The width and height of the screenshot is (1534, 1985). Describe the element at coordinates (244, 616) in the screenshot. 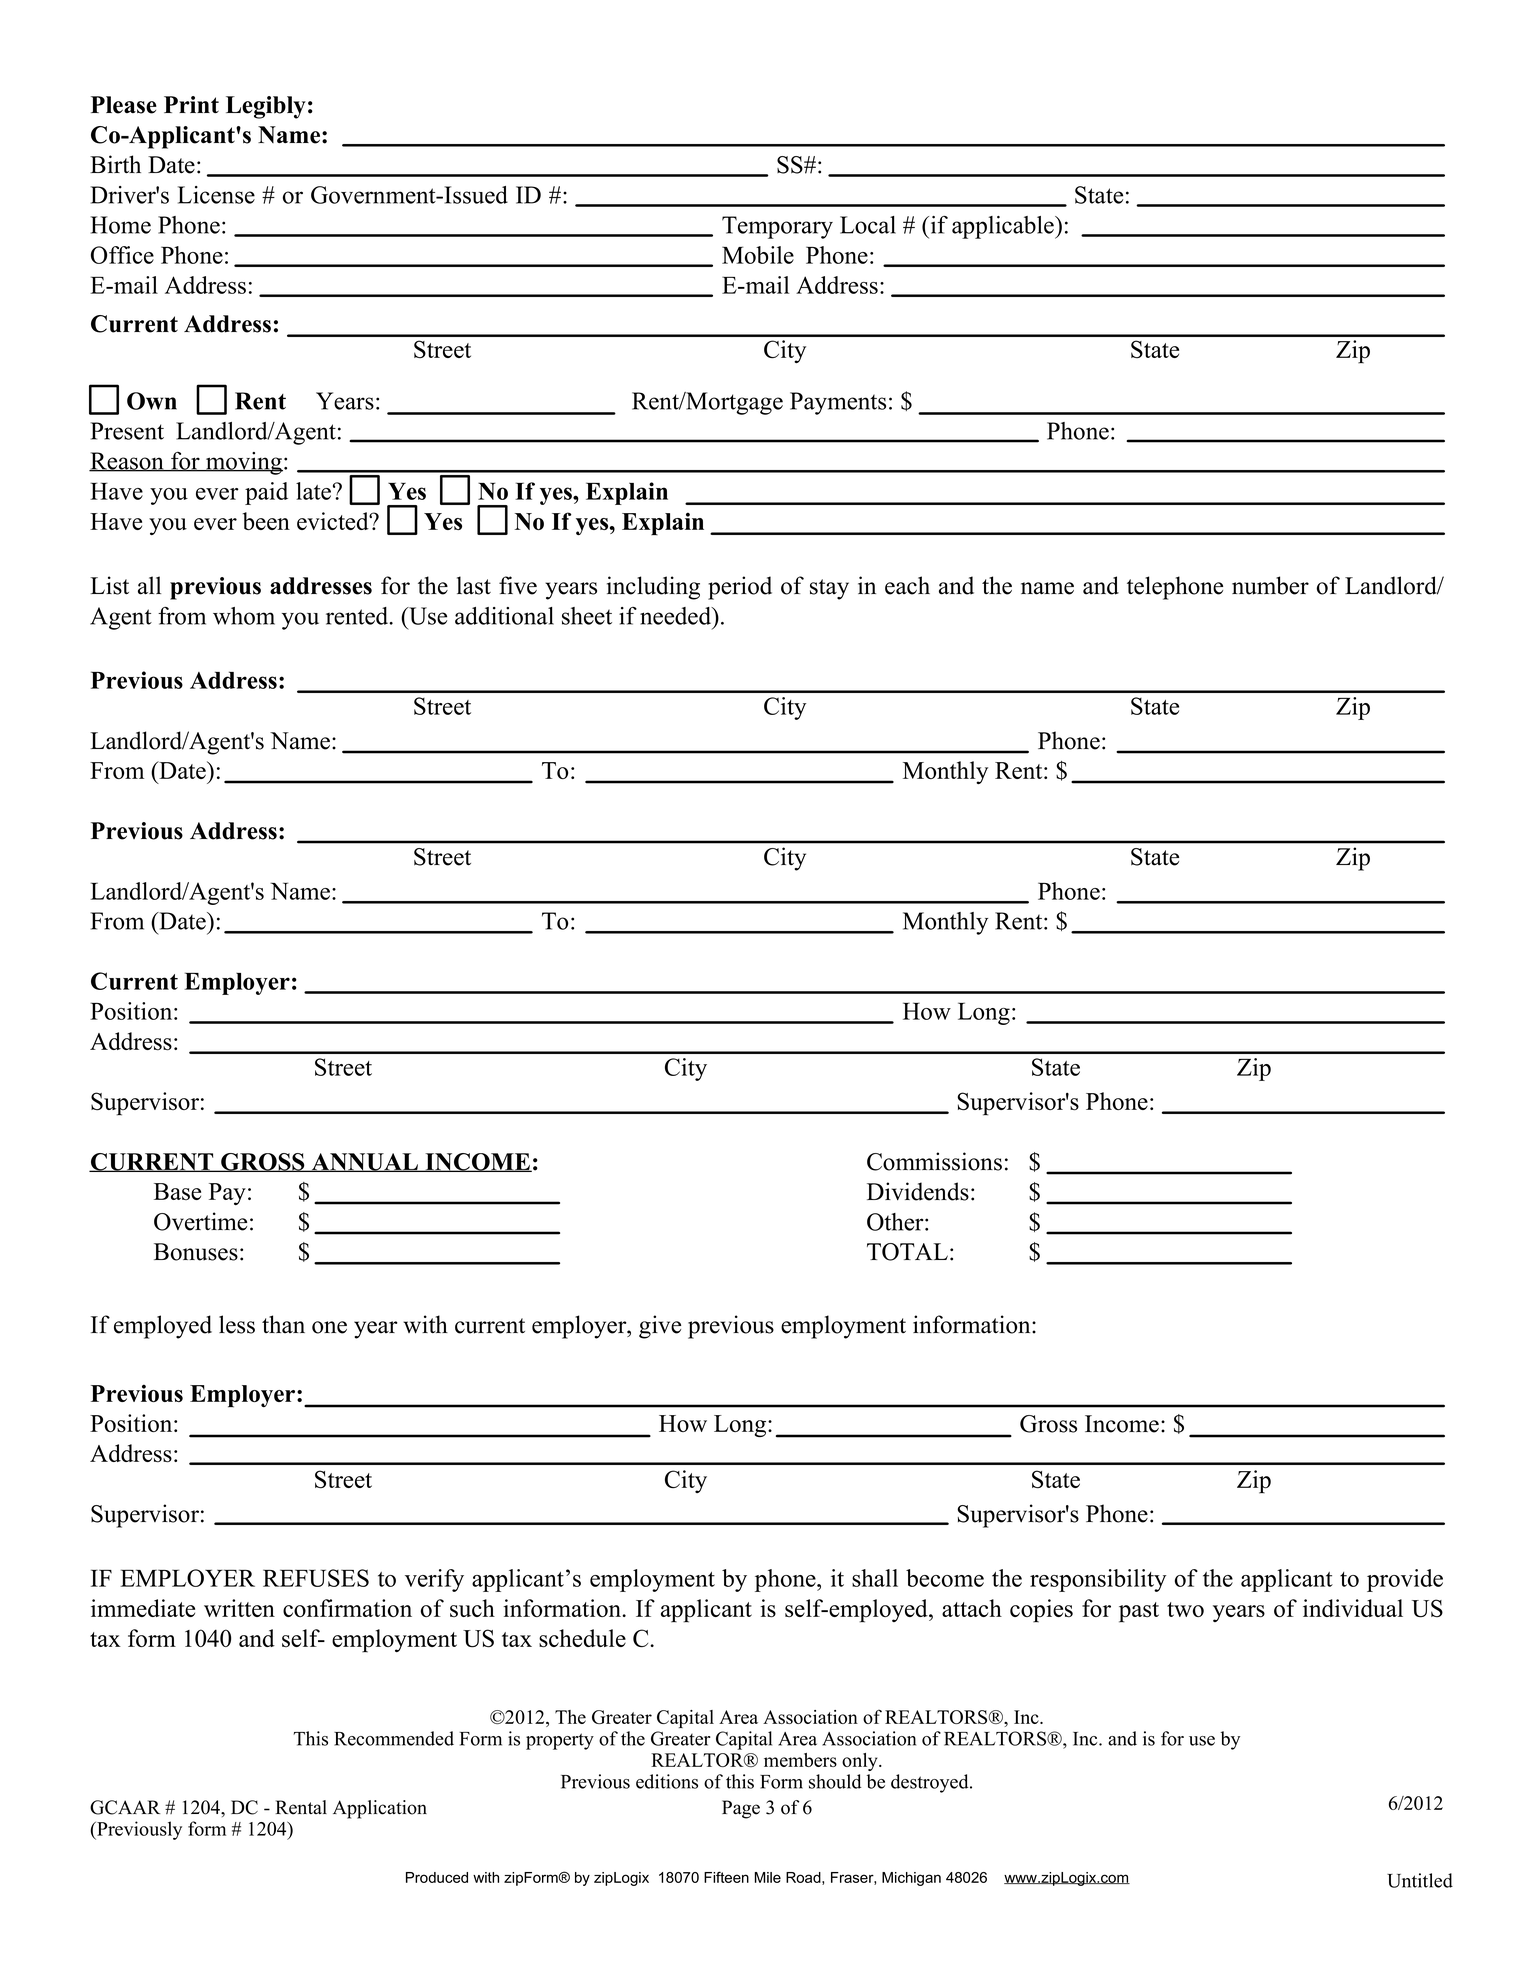

I see `whom` at that location.
